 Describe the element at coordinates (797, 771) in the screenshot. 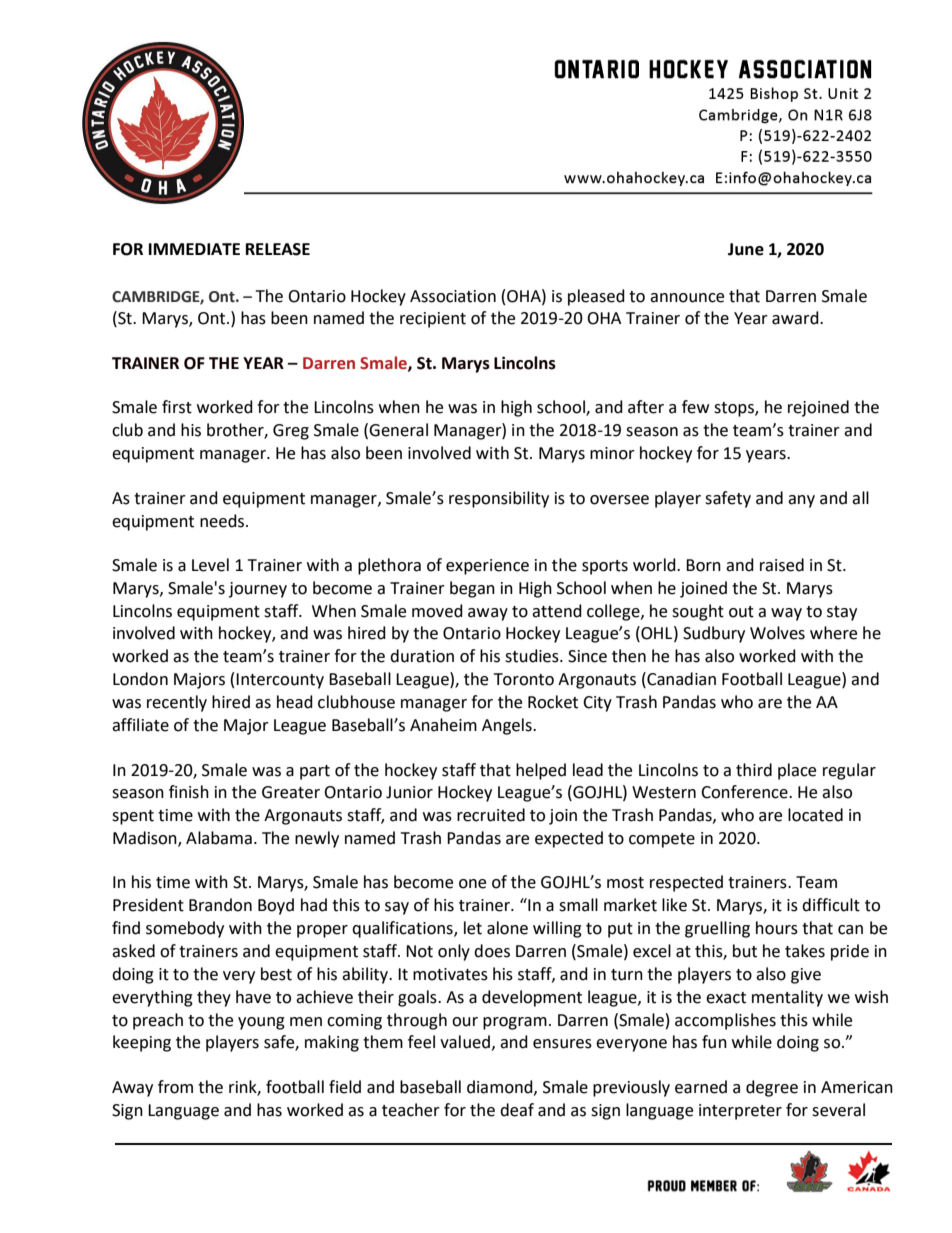

I see `place` at that location.
